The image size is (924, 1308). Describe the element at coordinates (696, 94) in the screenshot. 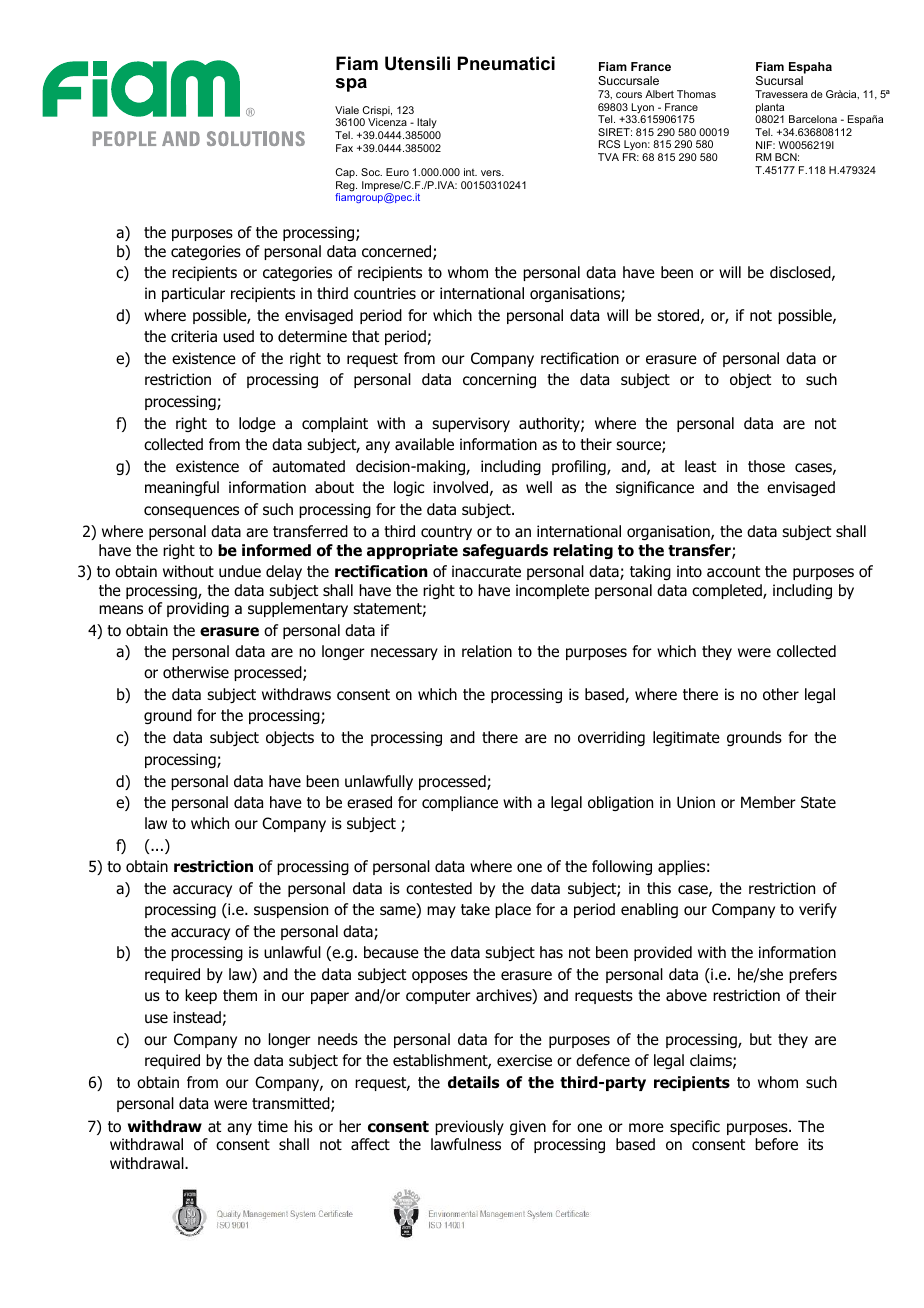

I see `Thomas` at that location.
